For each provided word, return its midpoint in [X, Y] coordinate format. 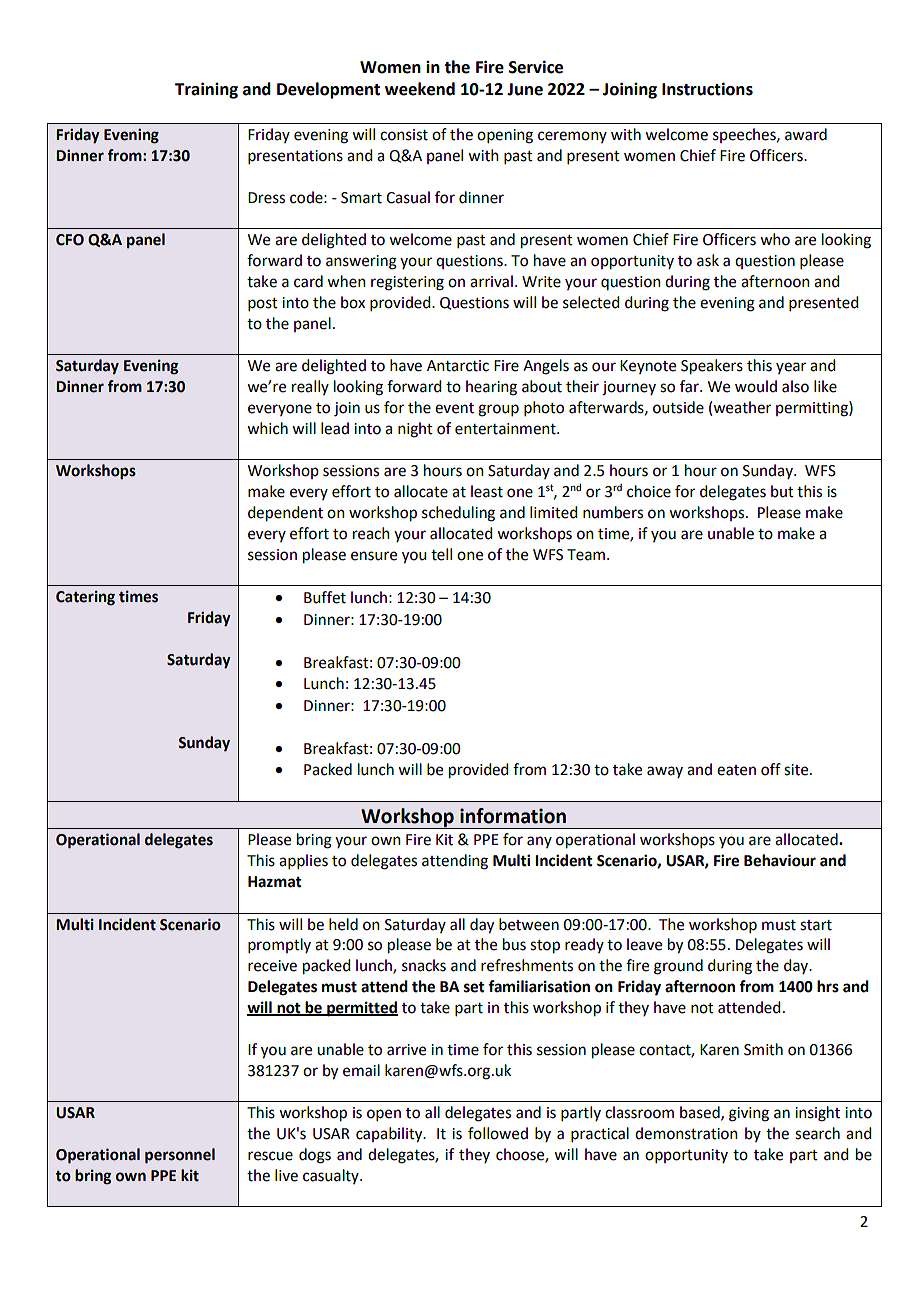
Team [586, 555]
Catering [85, 598]
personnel [180, 1156]
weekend [420, 89]
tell [441, 554]
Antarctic [458, 366]
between [529, 924]
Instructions [707, 89]
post [263, 304]
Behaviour [780, 860]
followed [498, 1133]
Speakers [712, 367]
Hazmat [275, 882]
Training [206, 90]
